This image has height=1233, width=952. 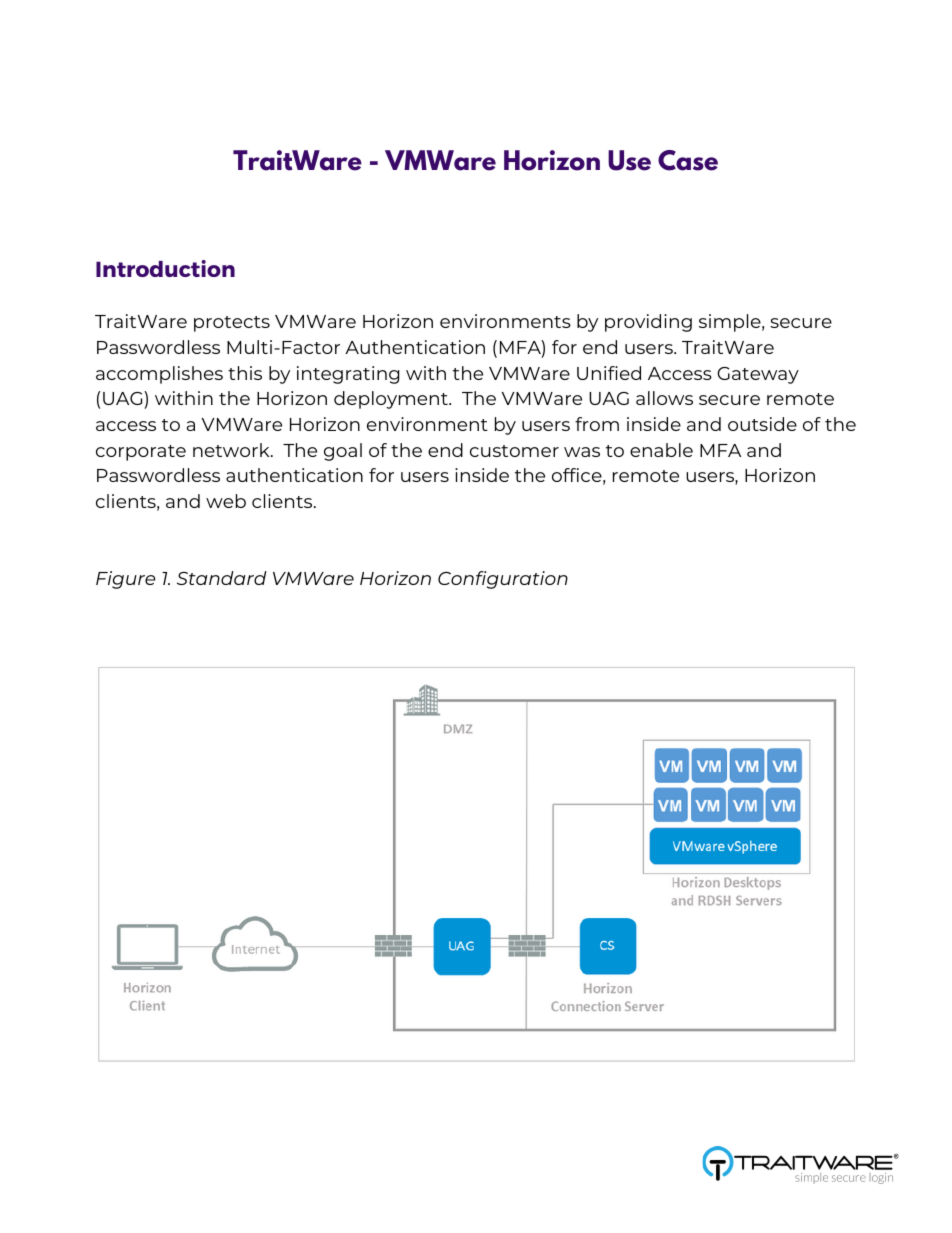 What do you see at coordinates (348, 375) in the image?
I see `integrating` at bounding box center [348, 375].
